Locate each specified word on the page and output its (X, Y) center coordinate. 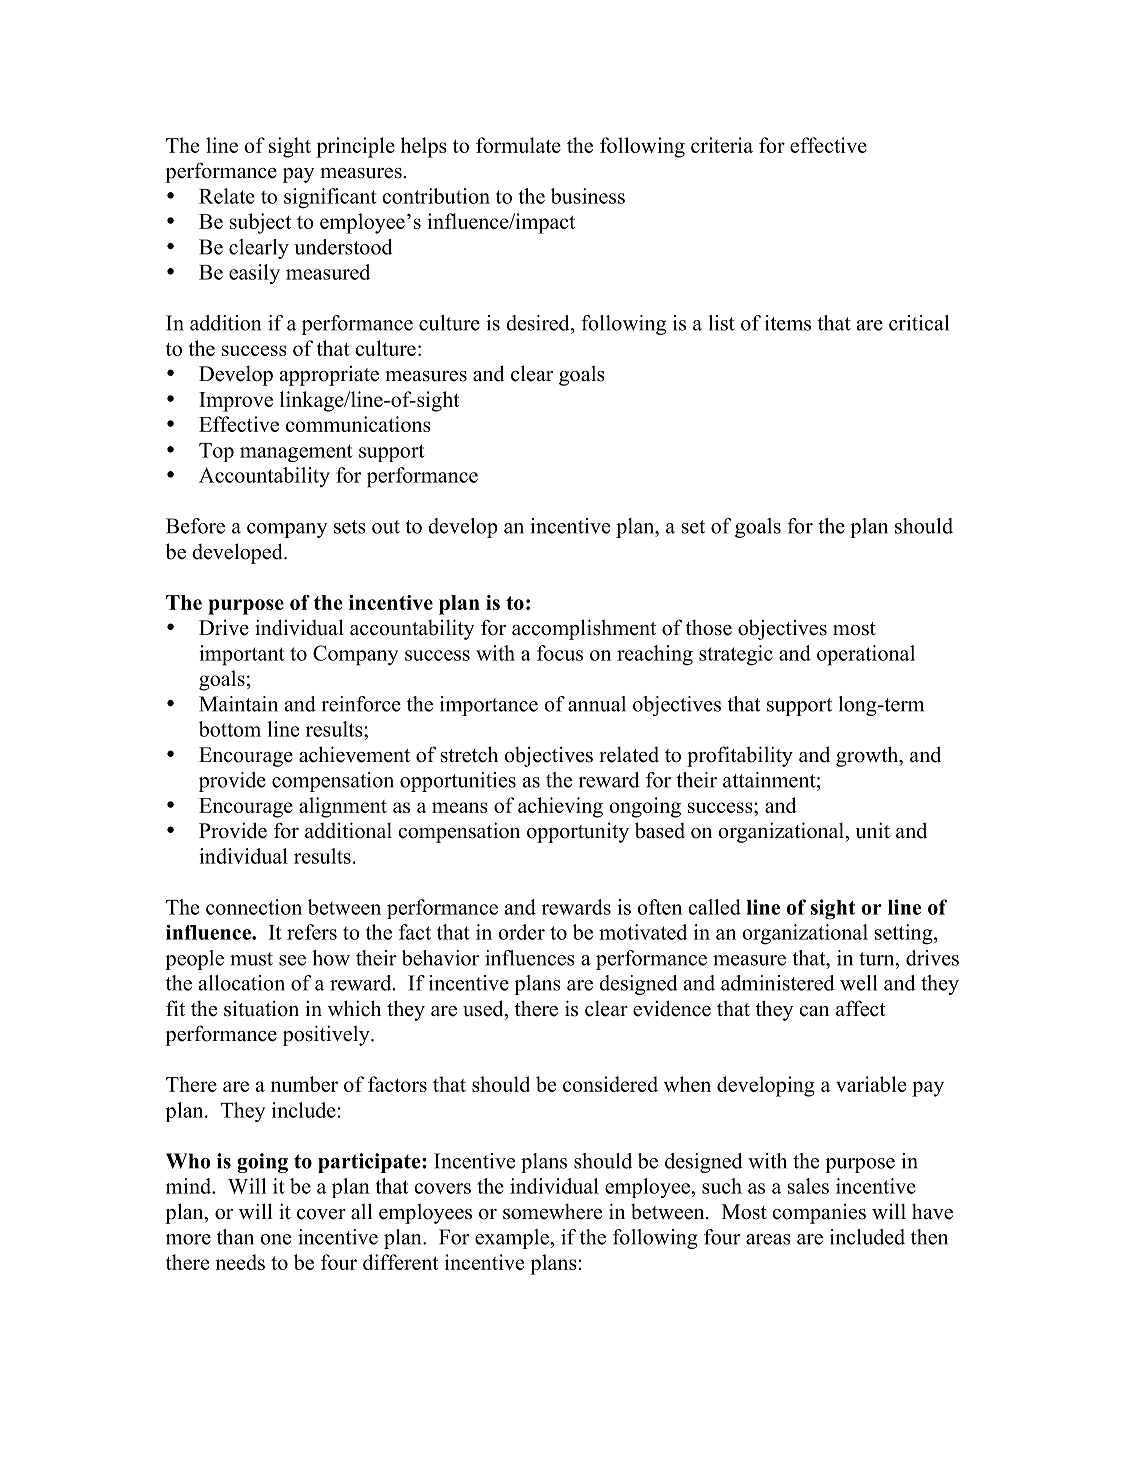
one (275, 1239)
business (588, 196)
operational (866, 655)
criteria (722, 145)
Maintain (238, 704)
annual (597, 704)
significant (330, 198)
